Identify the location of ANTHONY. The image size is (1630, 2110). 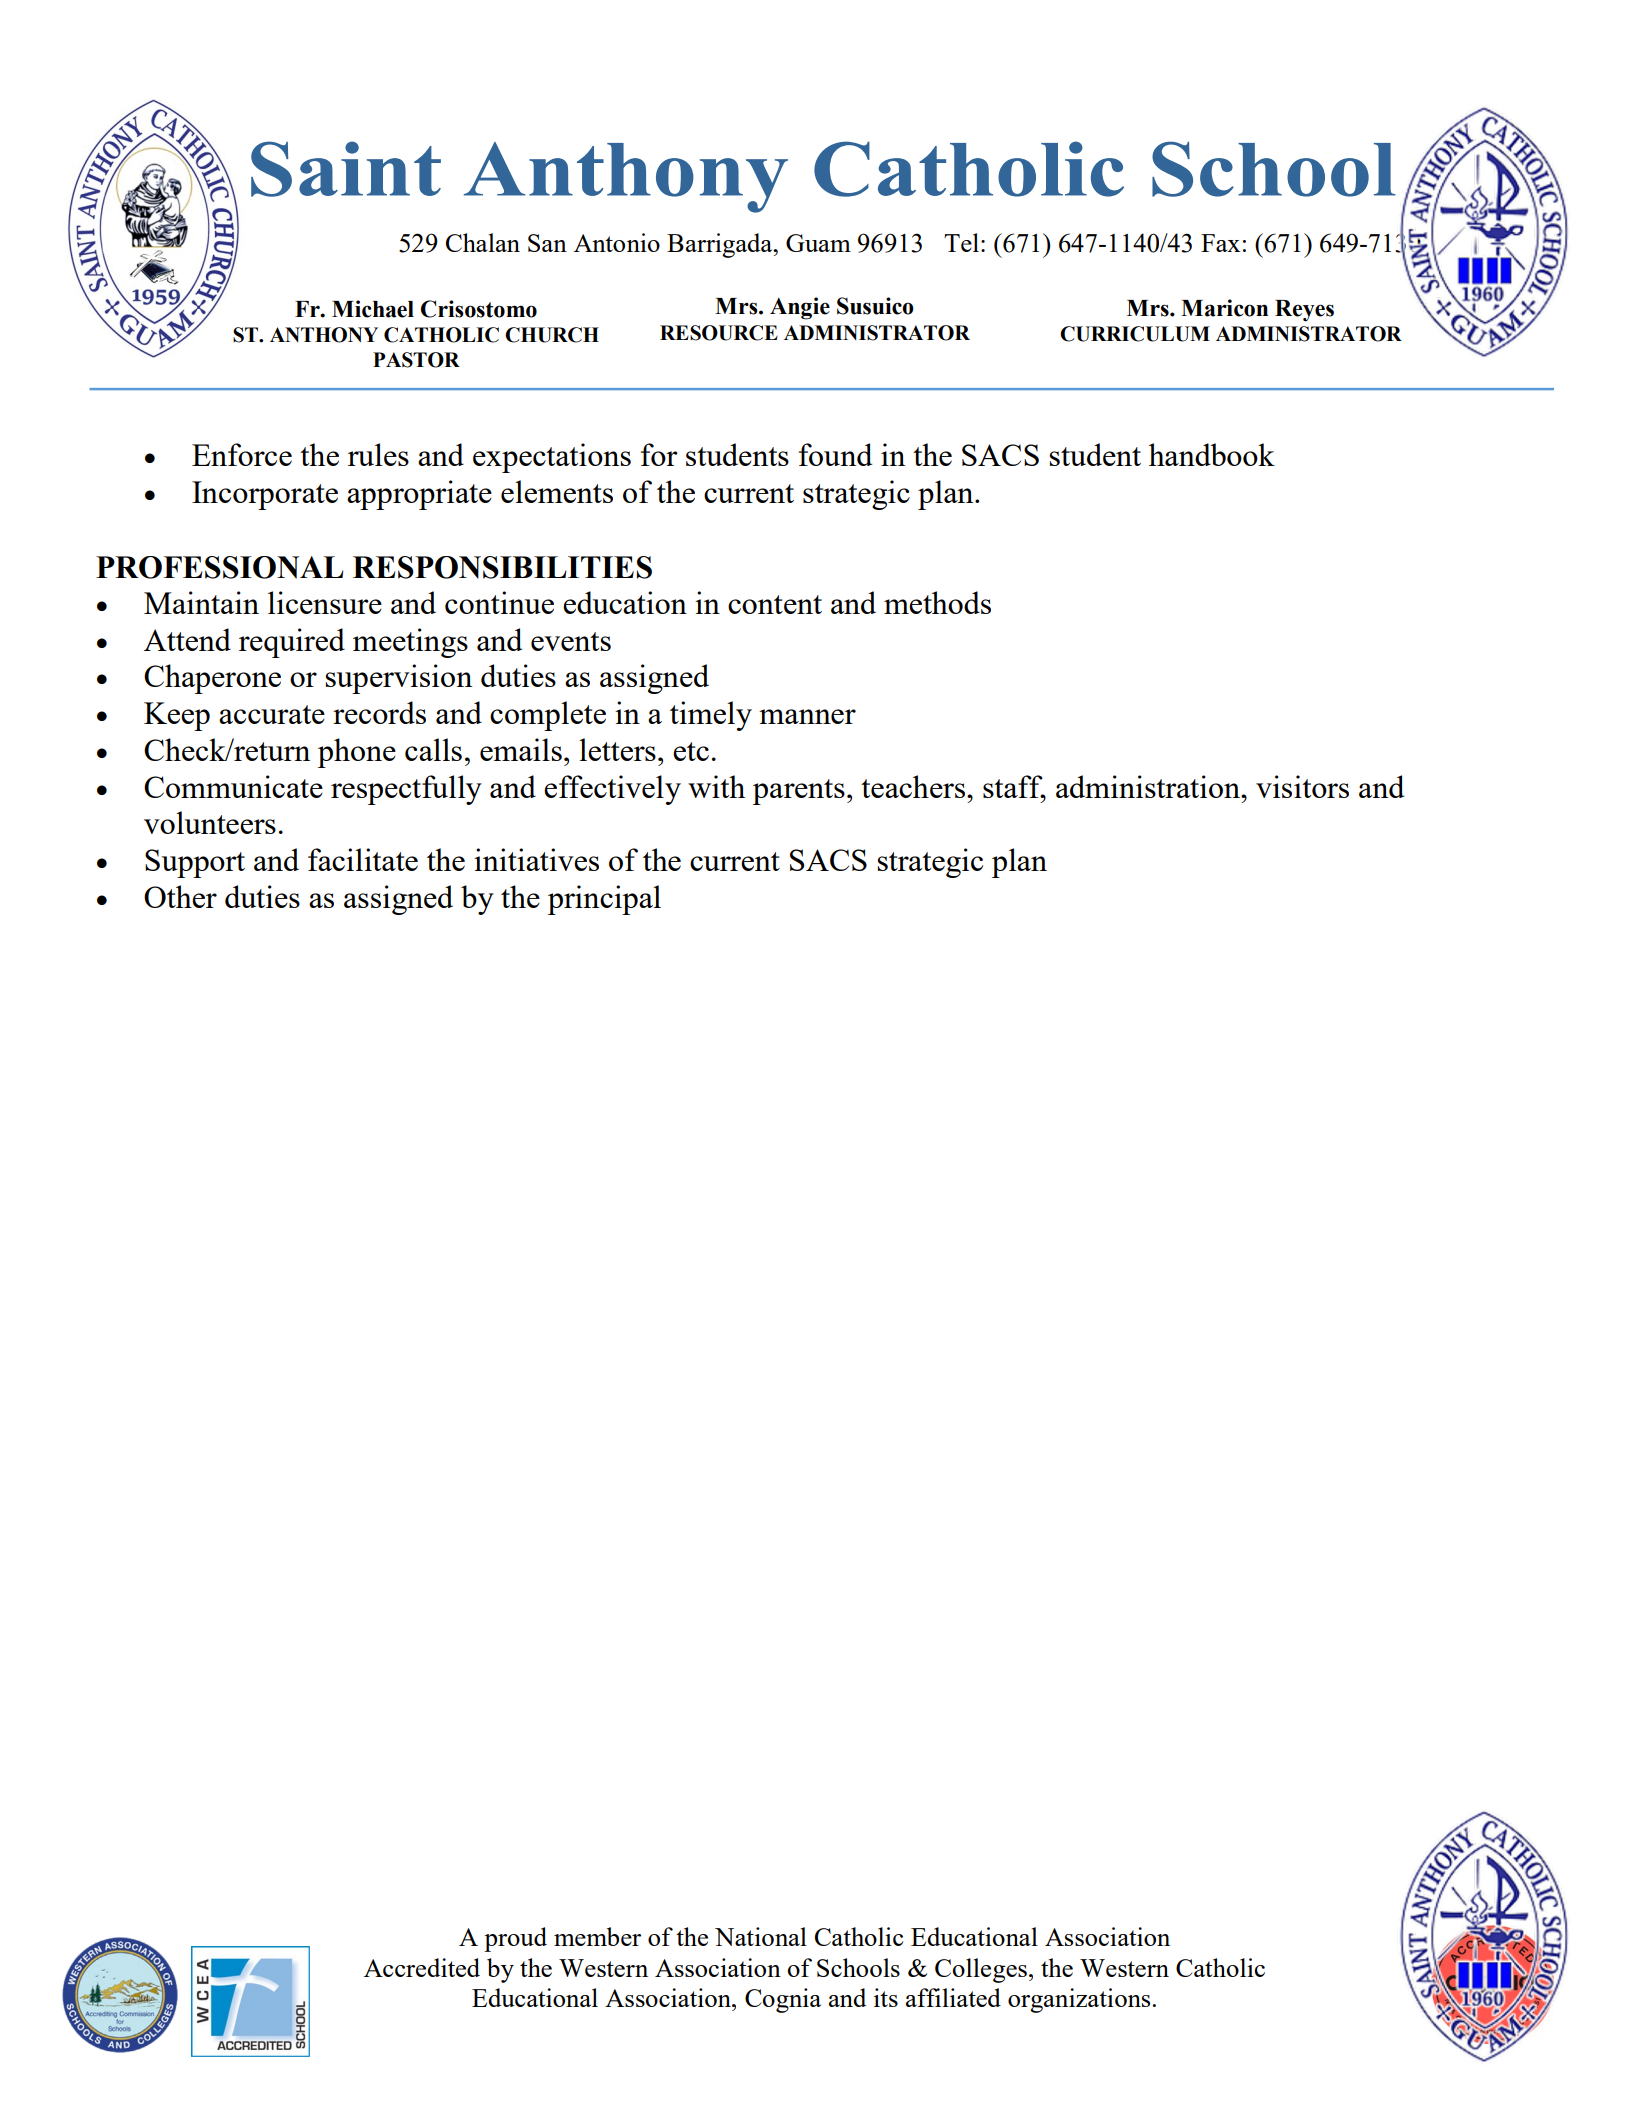
(324, 335).
